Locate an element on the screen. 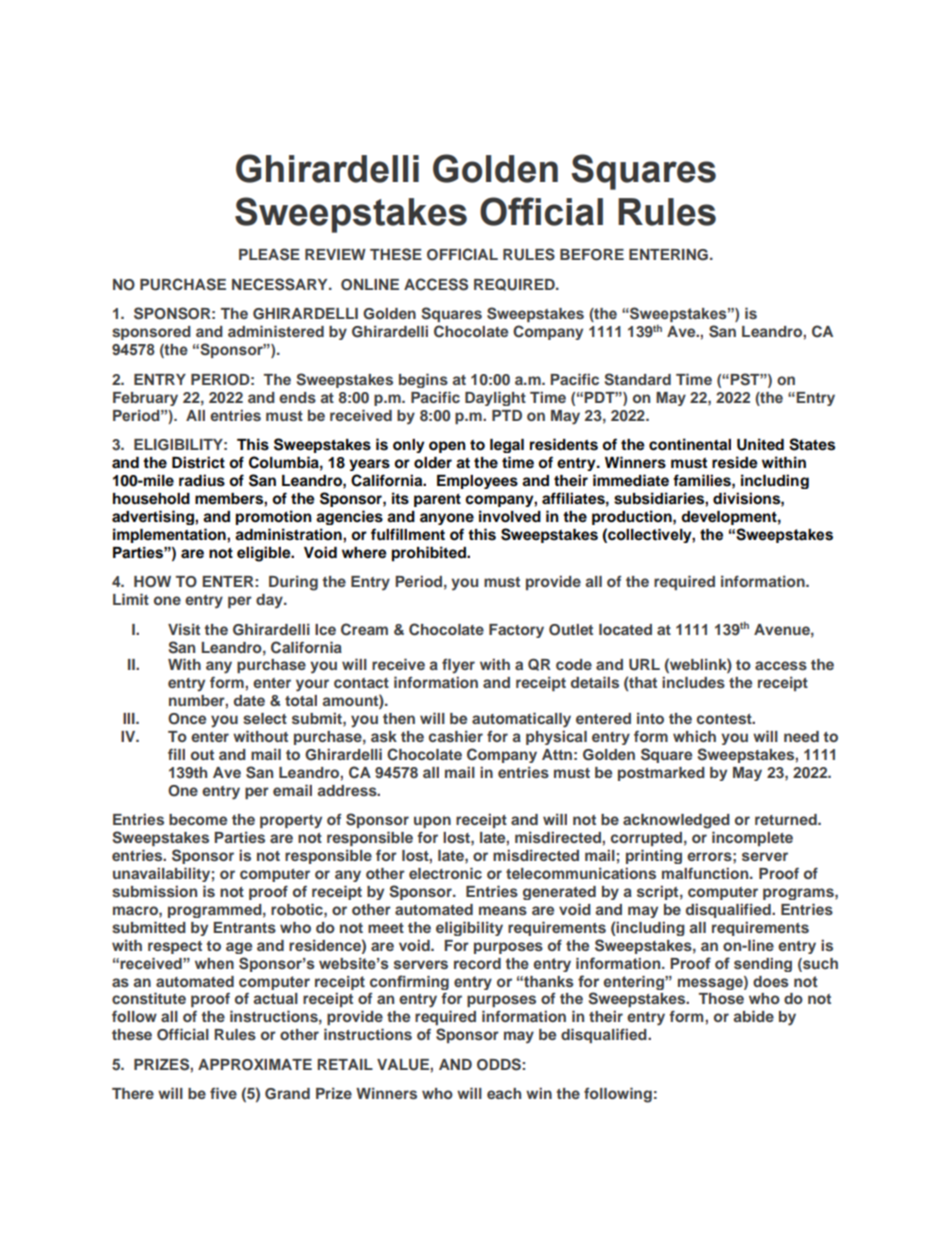  incomplete is located at coordinates (752, 838).
